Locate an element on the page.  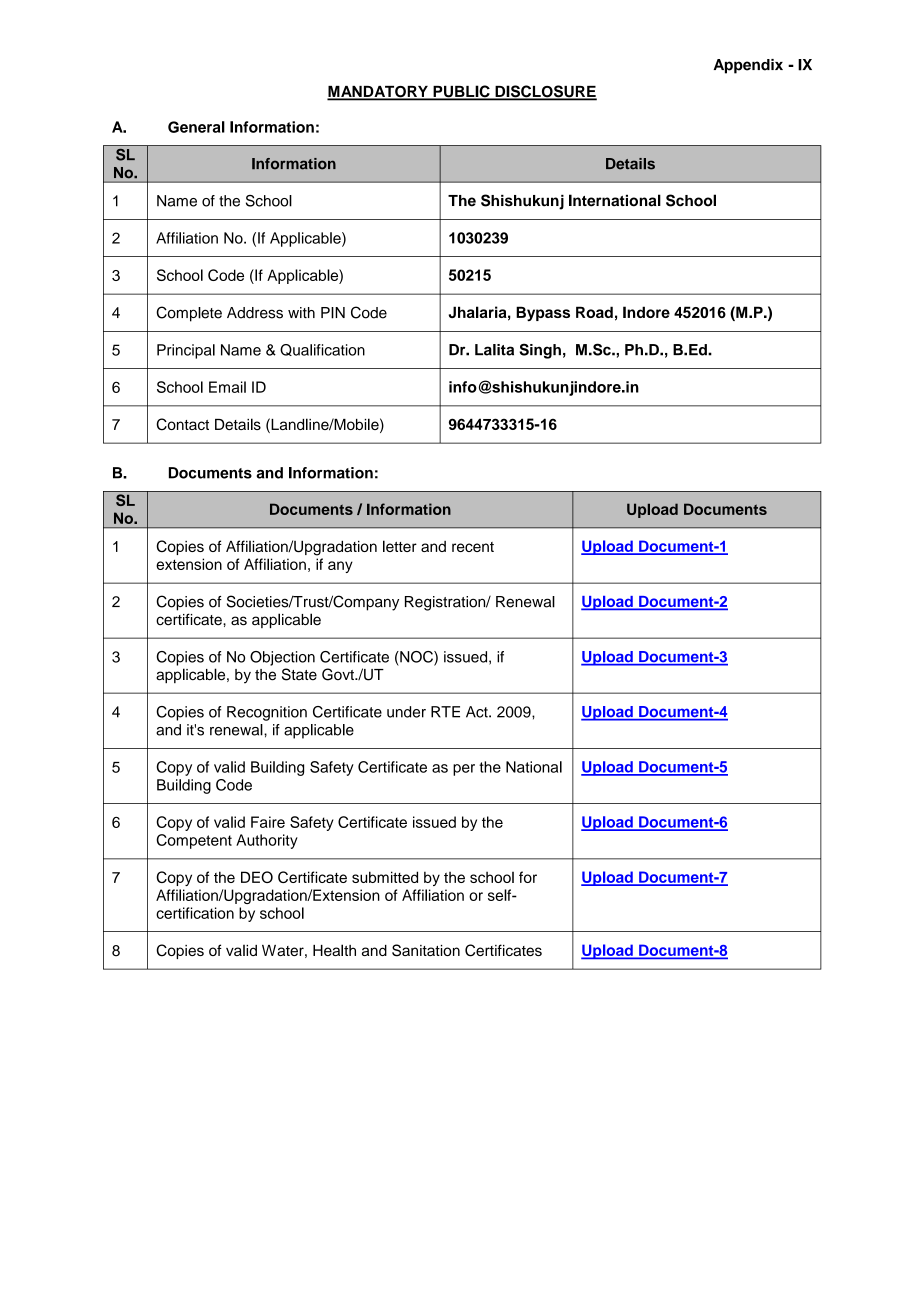
DEO is located at coordinates (257, 877).
